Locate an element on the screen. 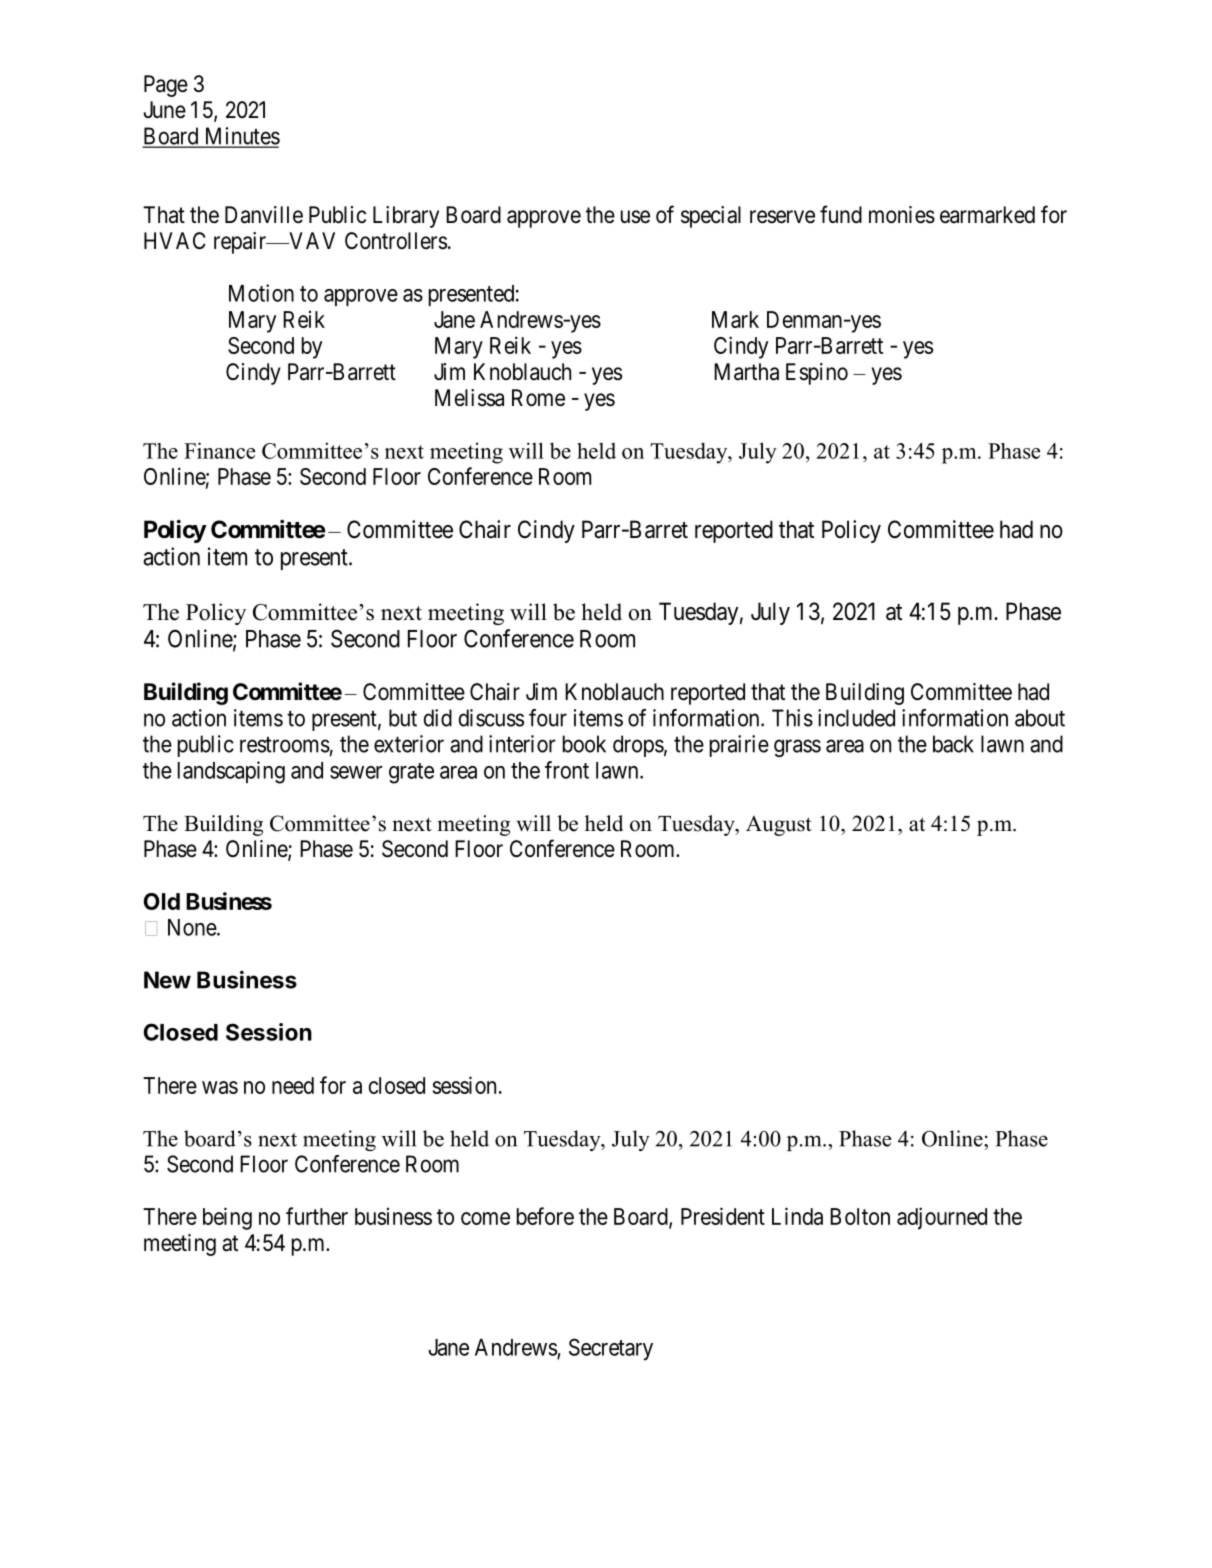 This screenshot has width=1212, height=1568. Finance is located at coordinates (219, 450).
